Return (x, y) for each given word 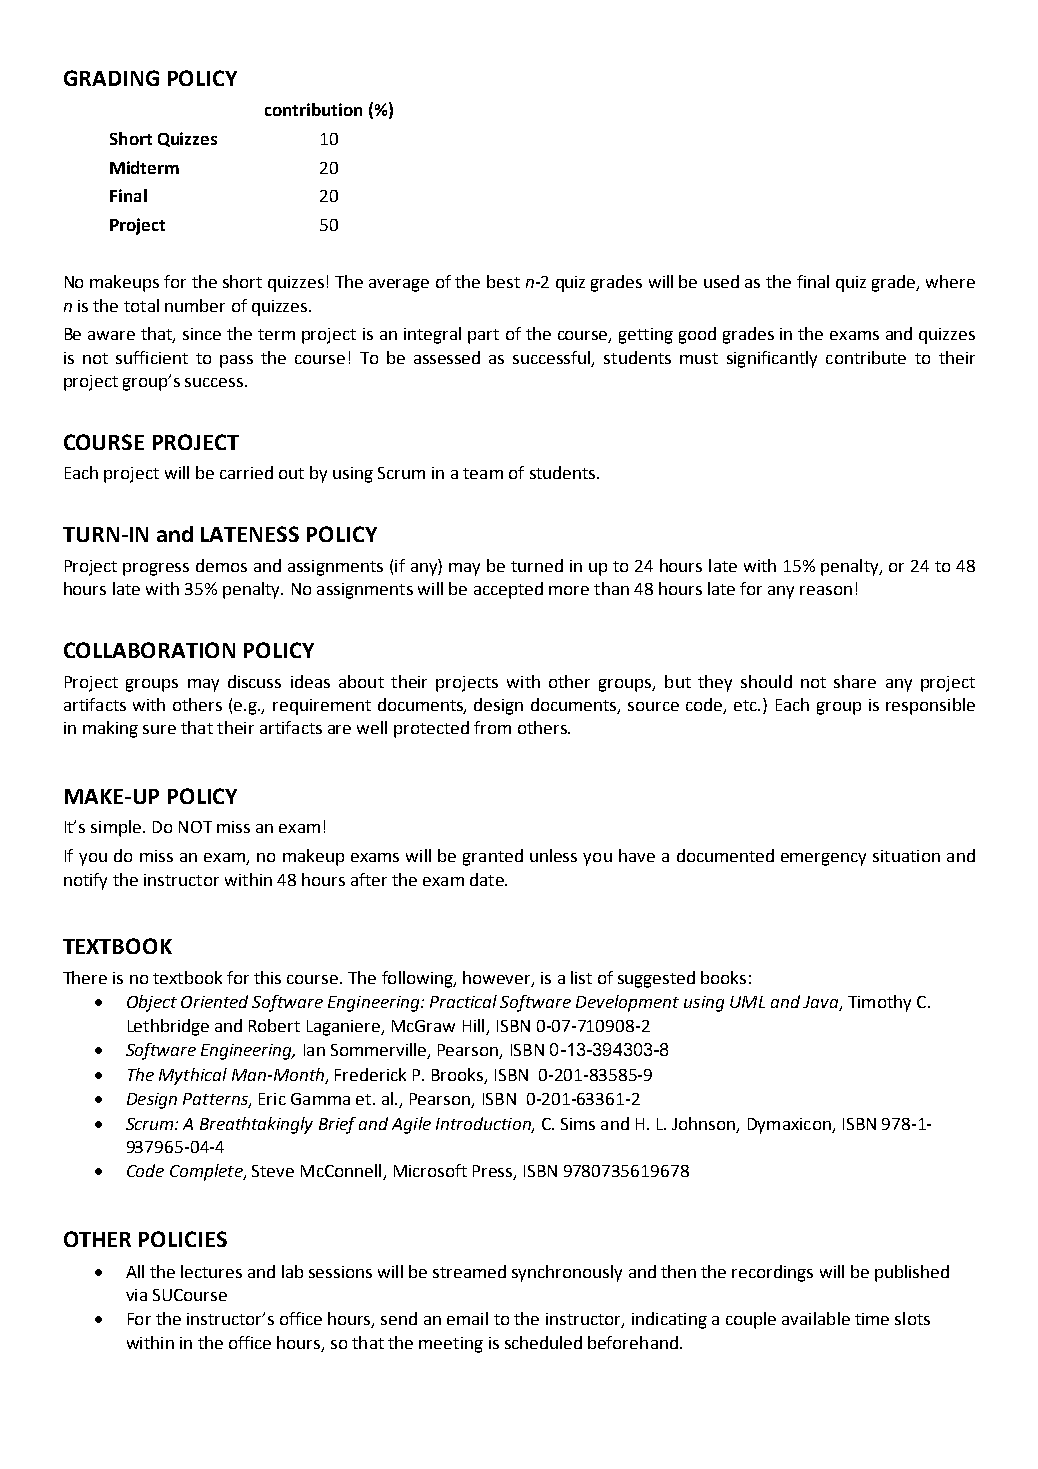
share (855, 681)
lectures (211, 1271)
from (492, 727)
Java (821, 1003)
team (483, 473)
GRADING (111, 78)
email (467, 1318)
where (950, 281)
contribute (866, 357)
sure (159, 729)
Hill (475, 1027)
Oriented (214, 1001)
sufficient (152, 357)
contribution (313, 109)
